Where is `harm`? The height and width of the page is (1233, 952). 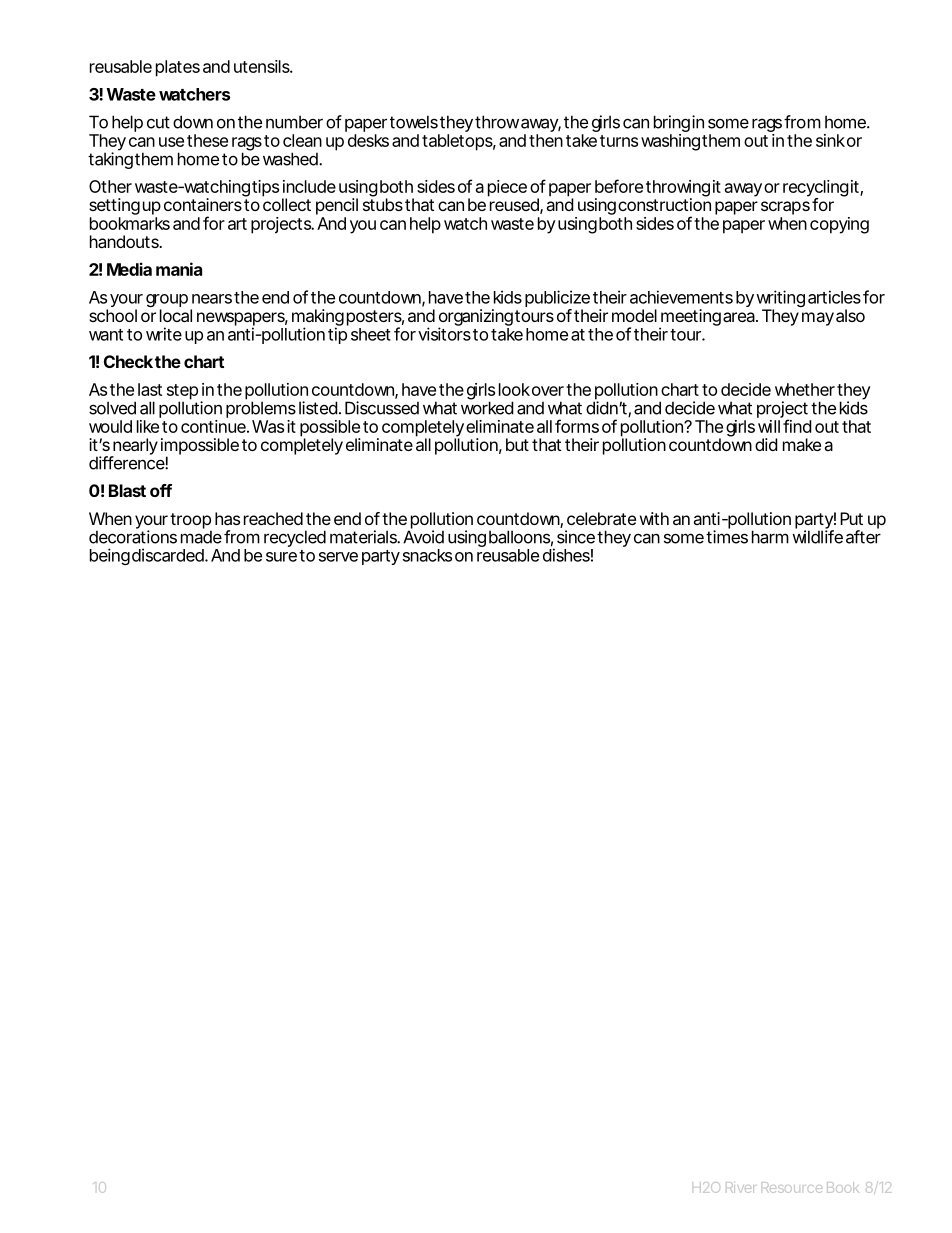 harm is located at coordinates (770, 537).
